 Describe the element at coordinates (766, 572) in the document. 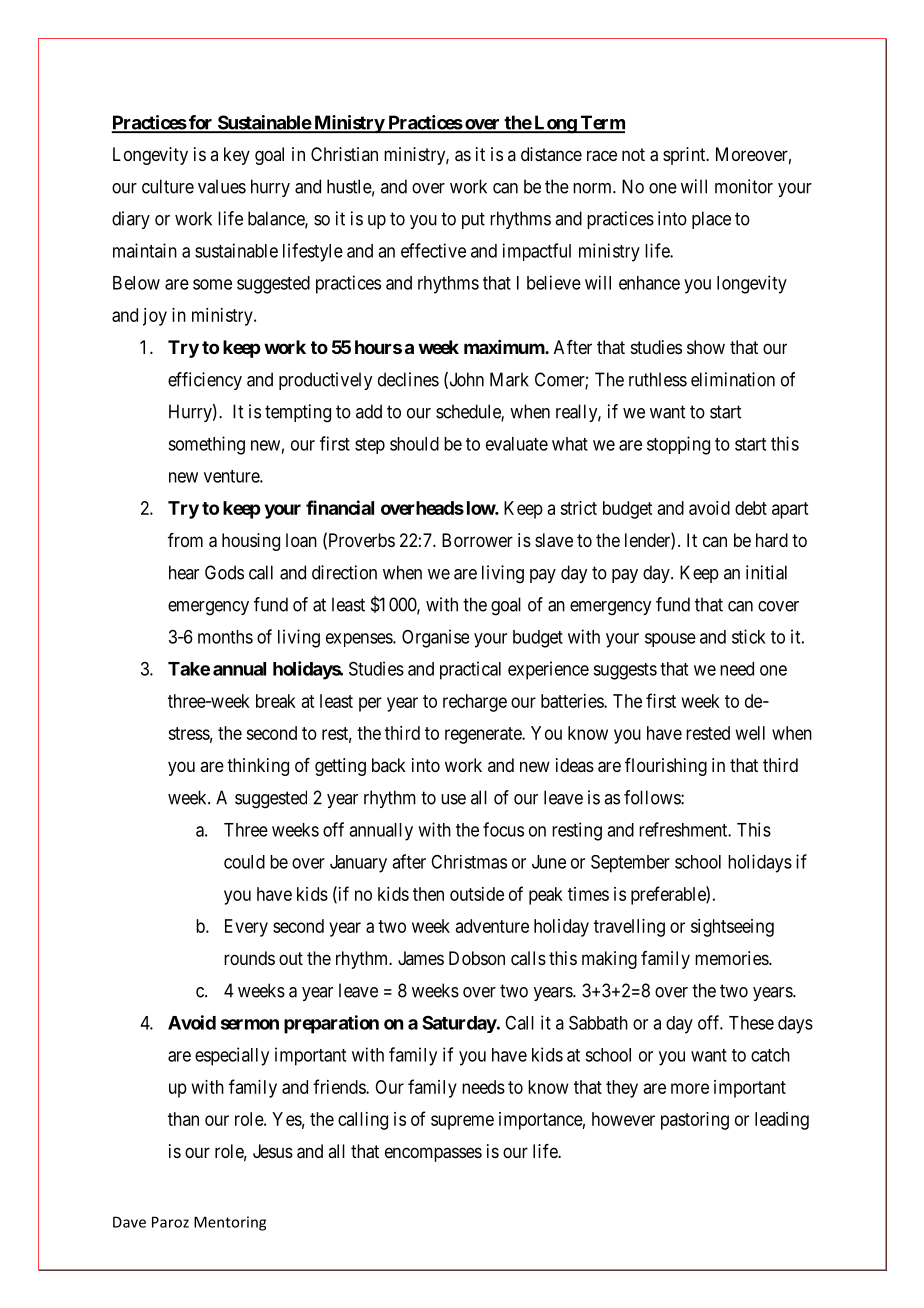

I see `initial` at that location.
